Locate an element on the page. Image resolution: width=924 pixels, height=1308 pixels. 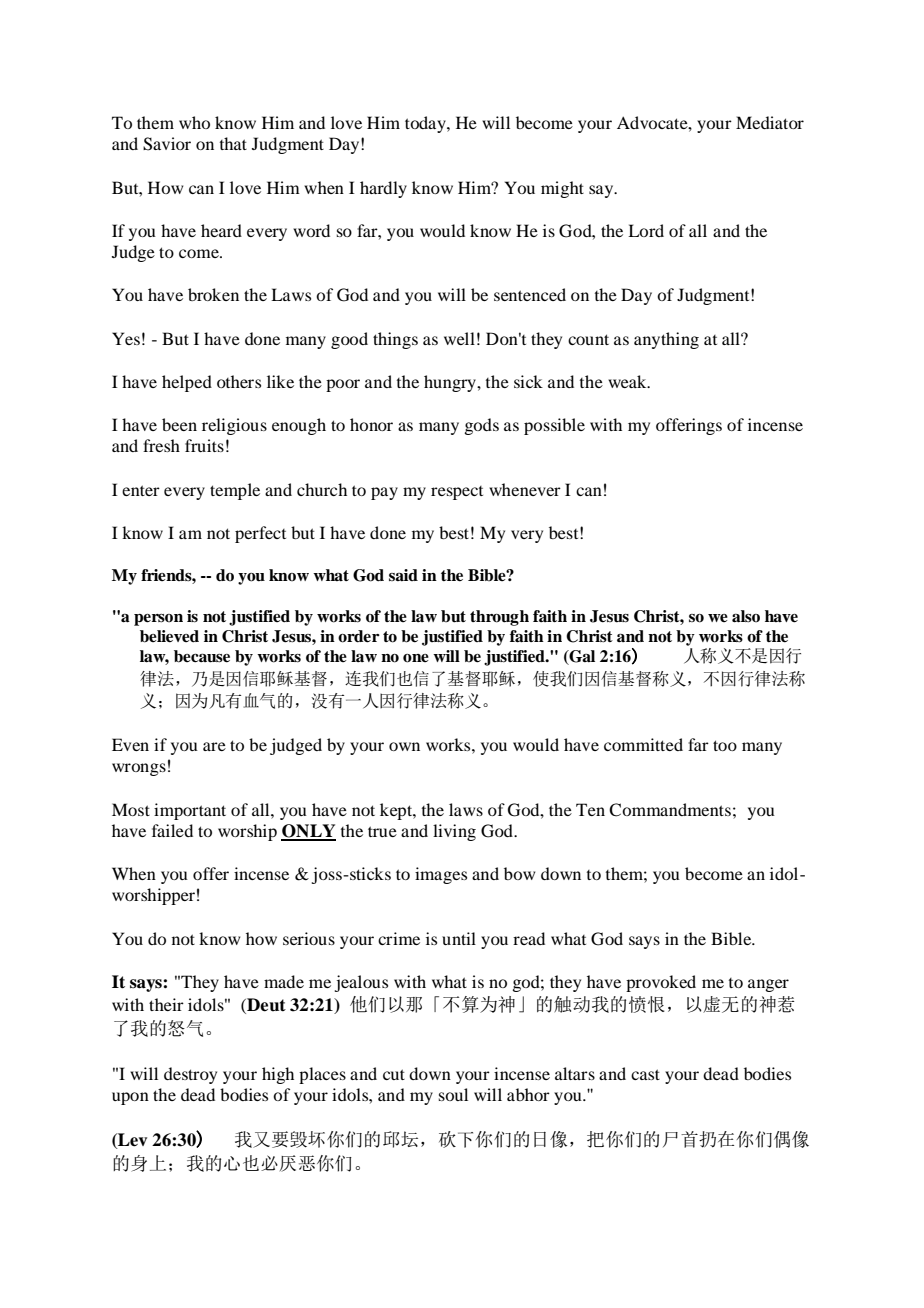
also is located at coordinates (746, 616).
